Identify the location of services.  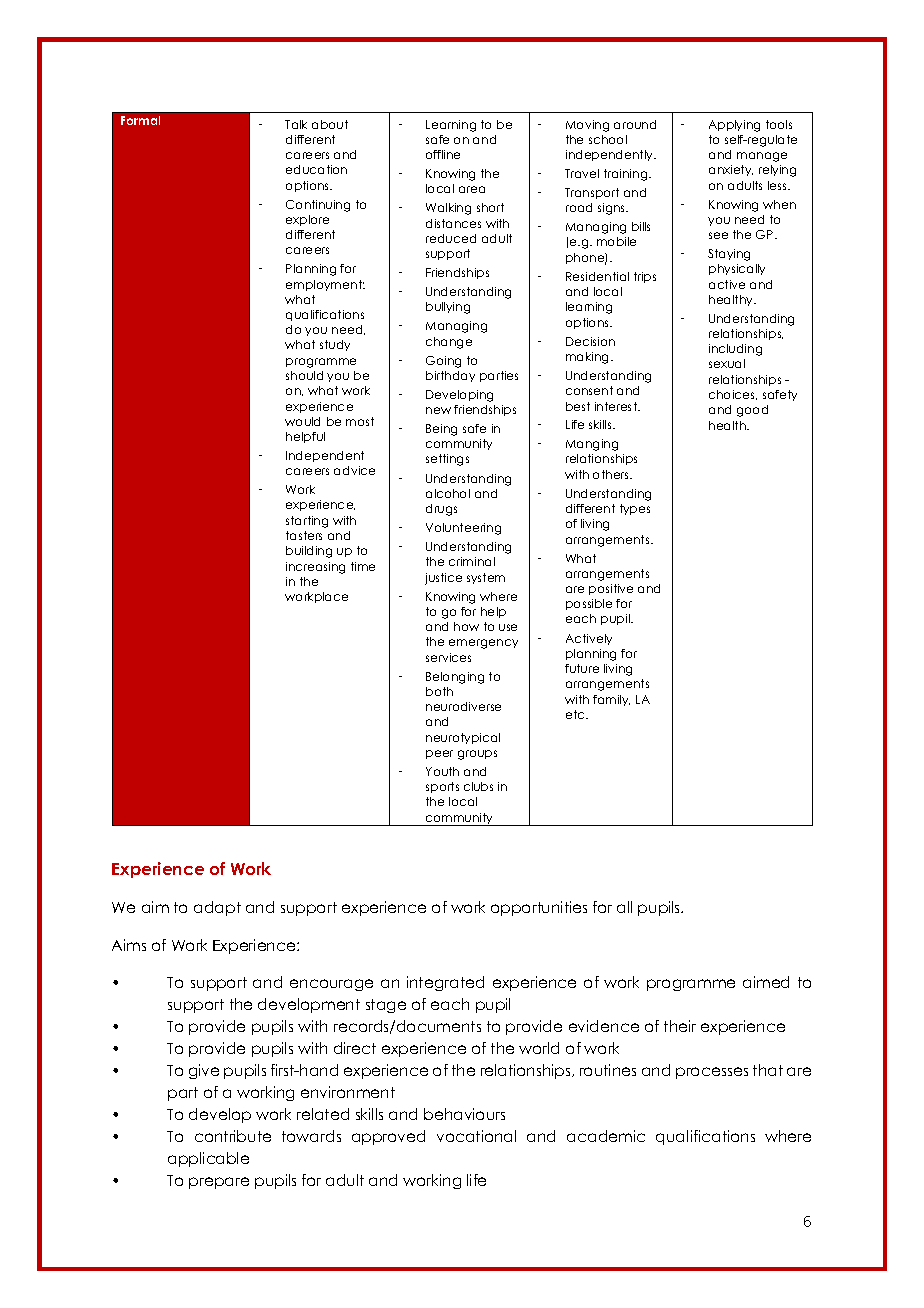
(448, 657).
